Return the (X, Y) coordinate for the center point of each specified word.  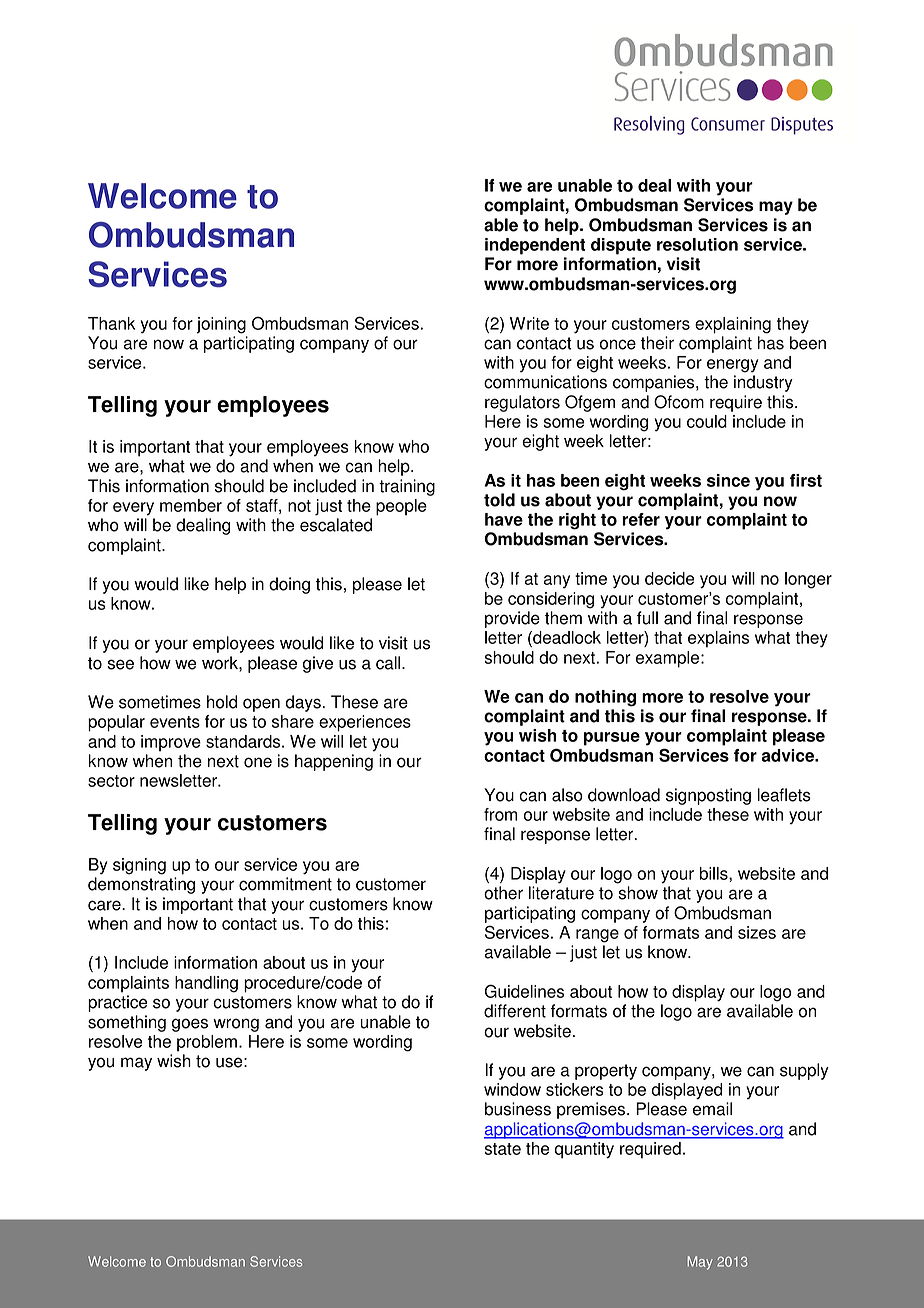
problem (207, 1043)
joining (221, 325)
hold (222, 702)
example (669, 659)
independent (535, 246)
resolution (697, 244)
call (389, 663)
